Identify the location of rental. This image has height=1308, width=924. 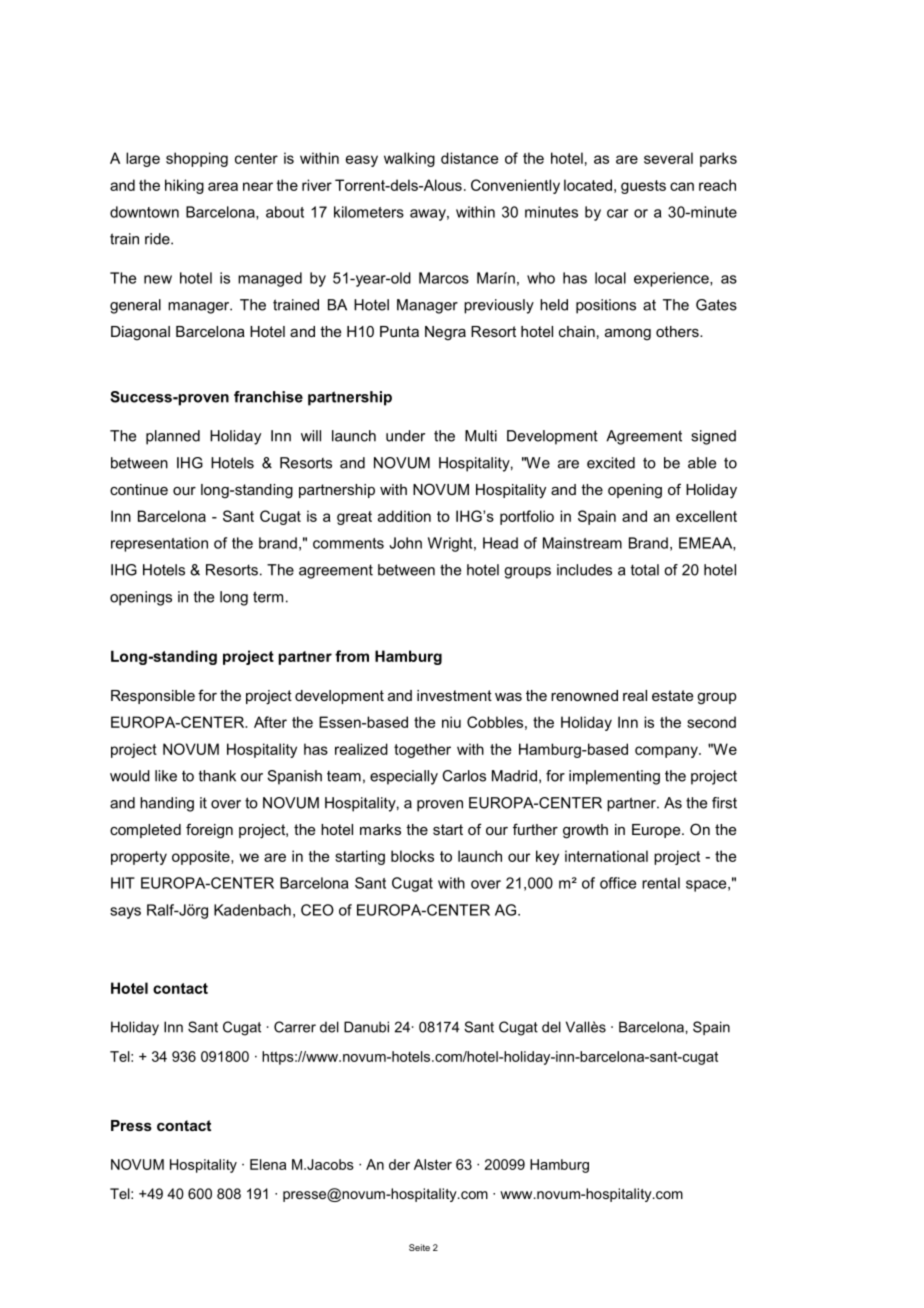
(661, 883).
